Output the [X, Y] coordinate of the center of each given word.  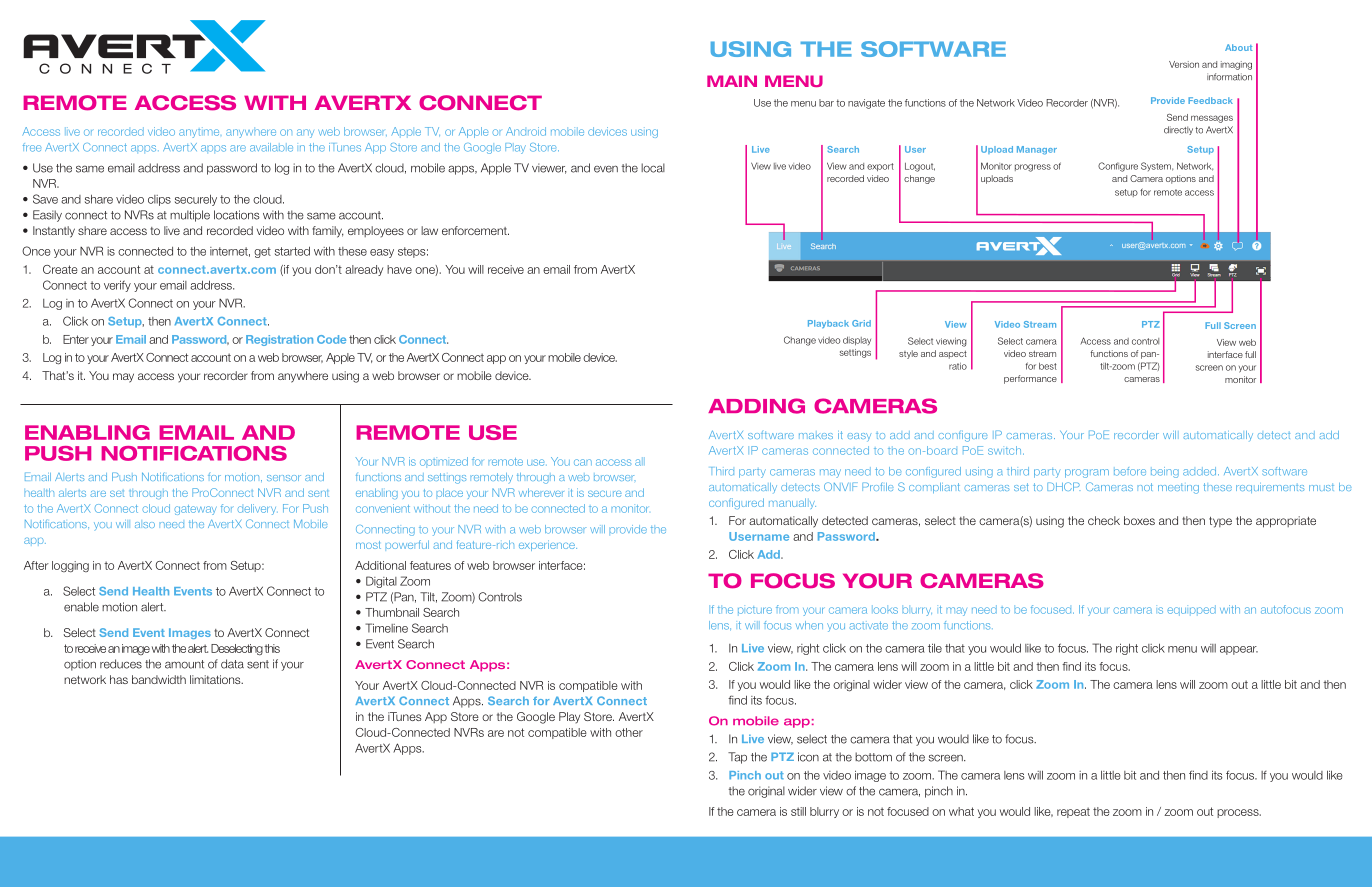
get [262, 252]
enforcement [475, 230]
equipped [1191, 610]
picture [755, 610]
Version [1184, 64]
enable [81, 607]
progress [1033, 168]
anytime [199, 132]
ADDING [756, 406]
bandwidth [159, 679]
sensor [284, 478]
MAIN [732, 81]
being [1165, 472]
